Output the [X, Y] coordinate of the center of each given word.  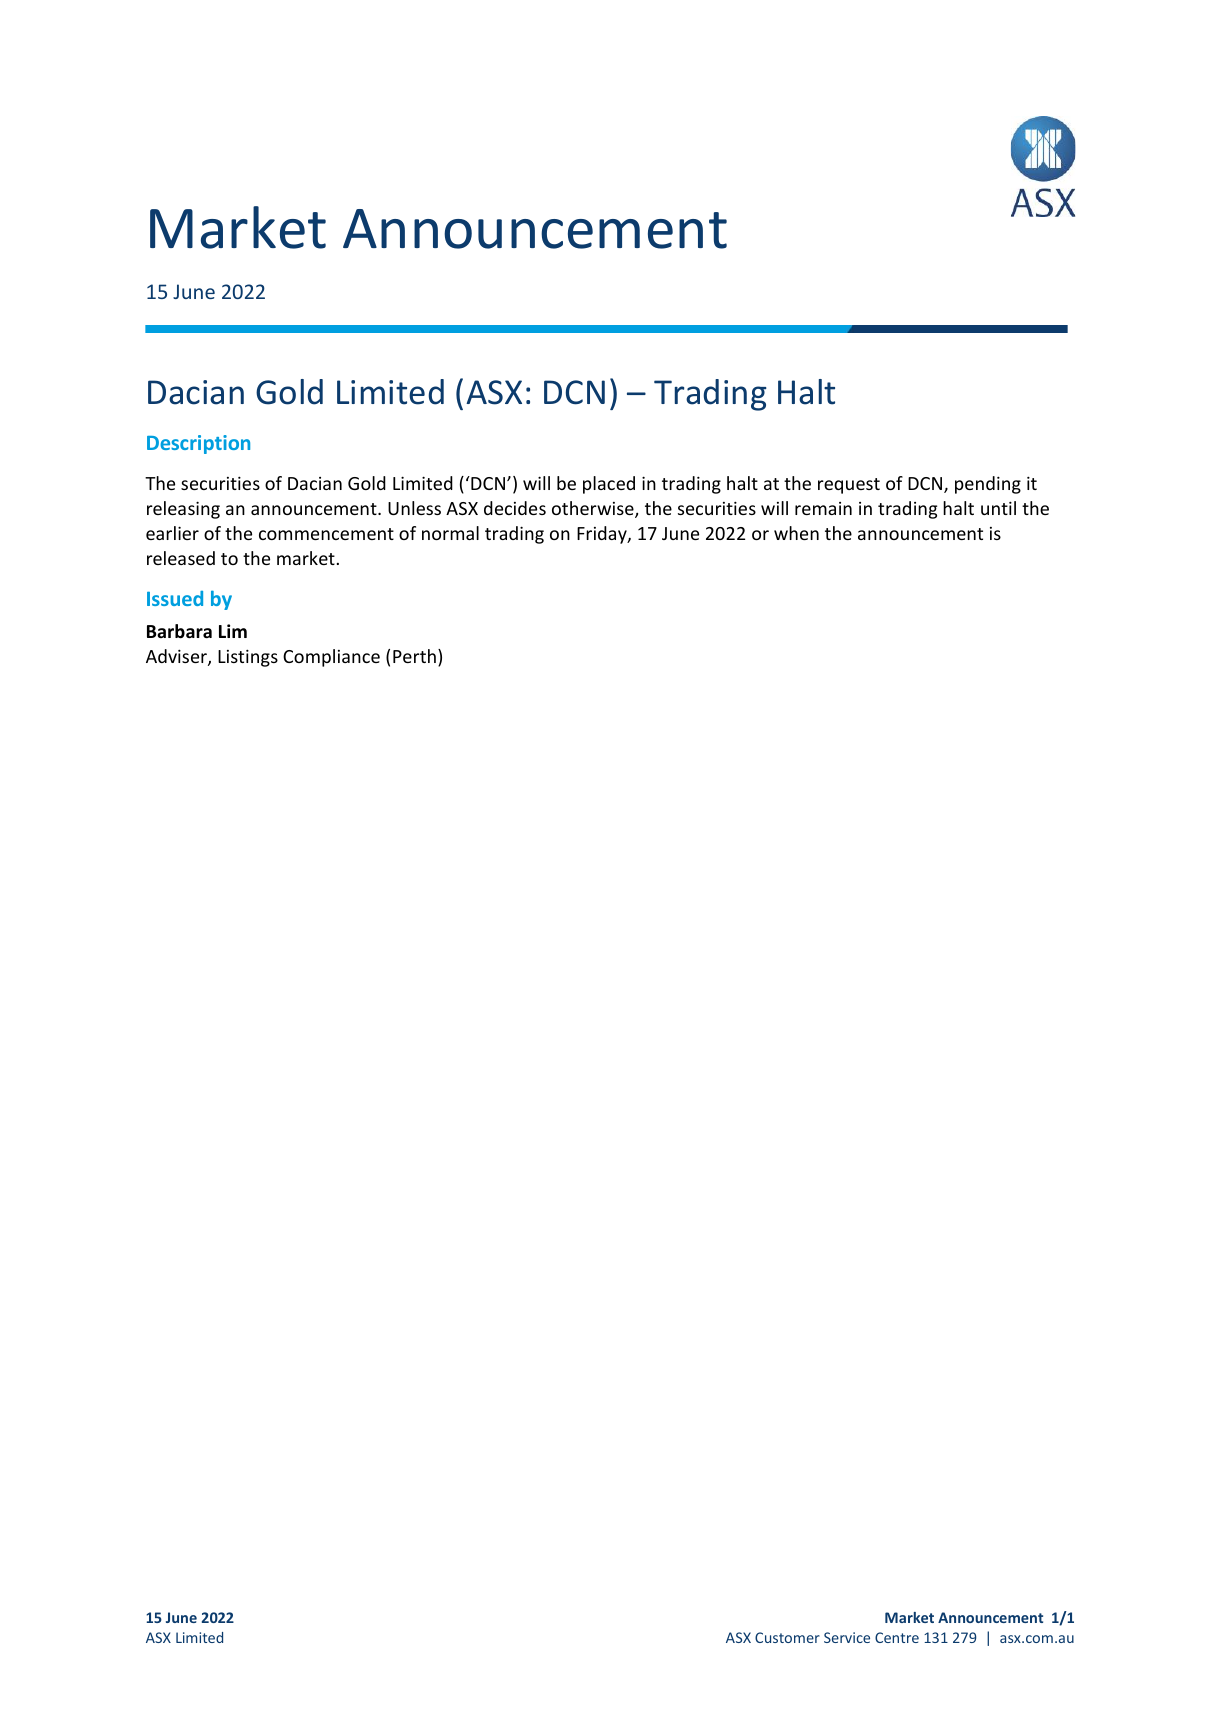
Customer [787, 1637]
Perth [414, 656]
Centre [897, 1637]
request [849, 486]
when [796, 533]
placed [609, 485]
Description [198, 444]
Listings [248, 658]
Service [847, 1637]
